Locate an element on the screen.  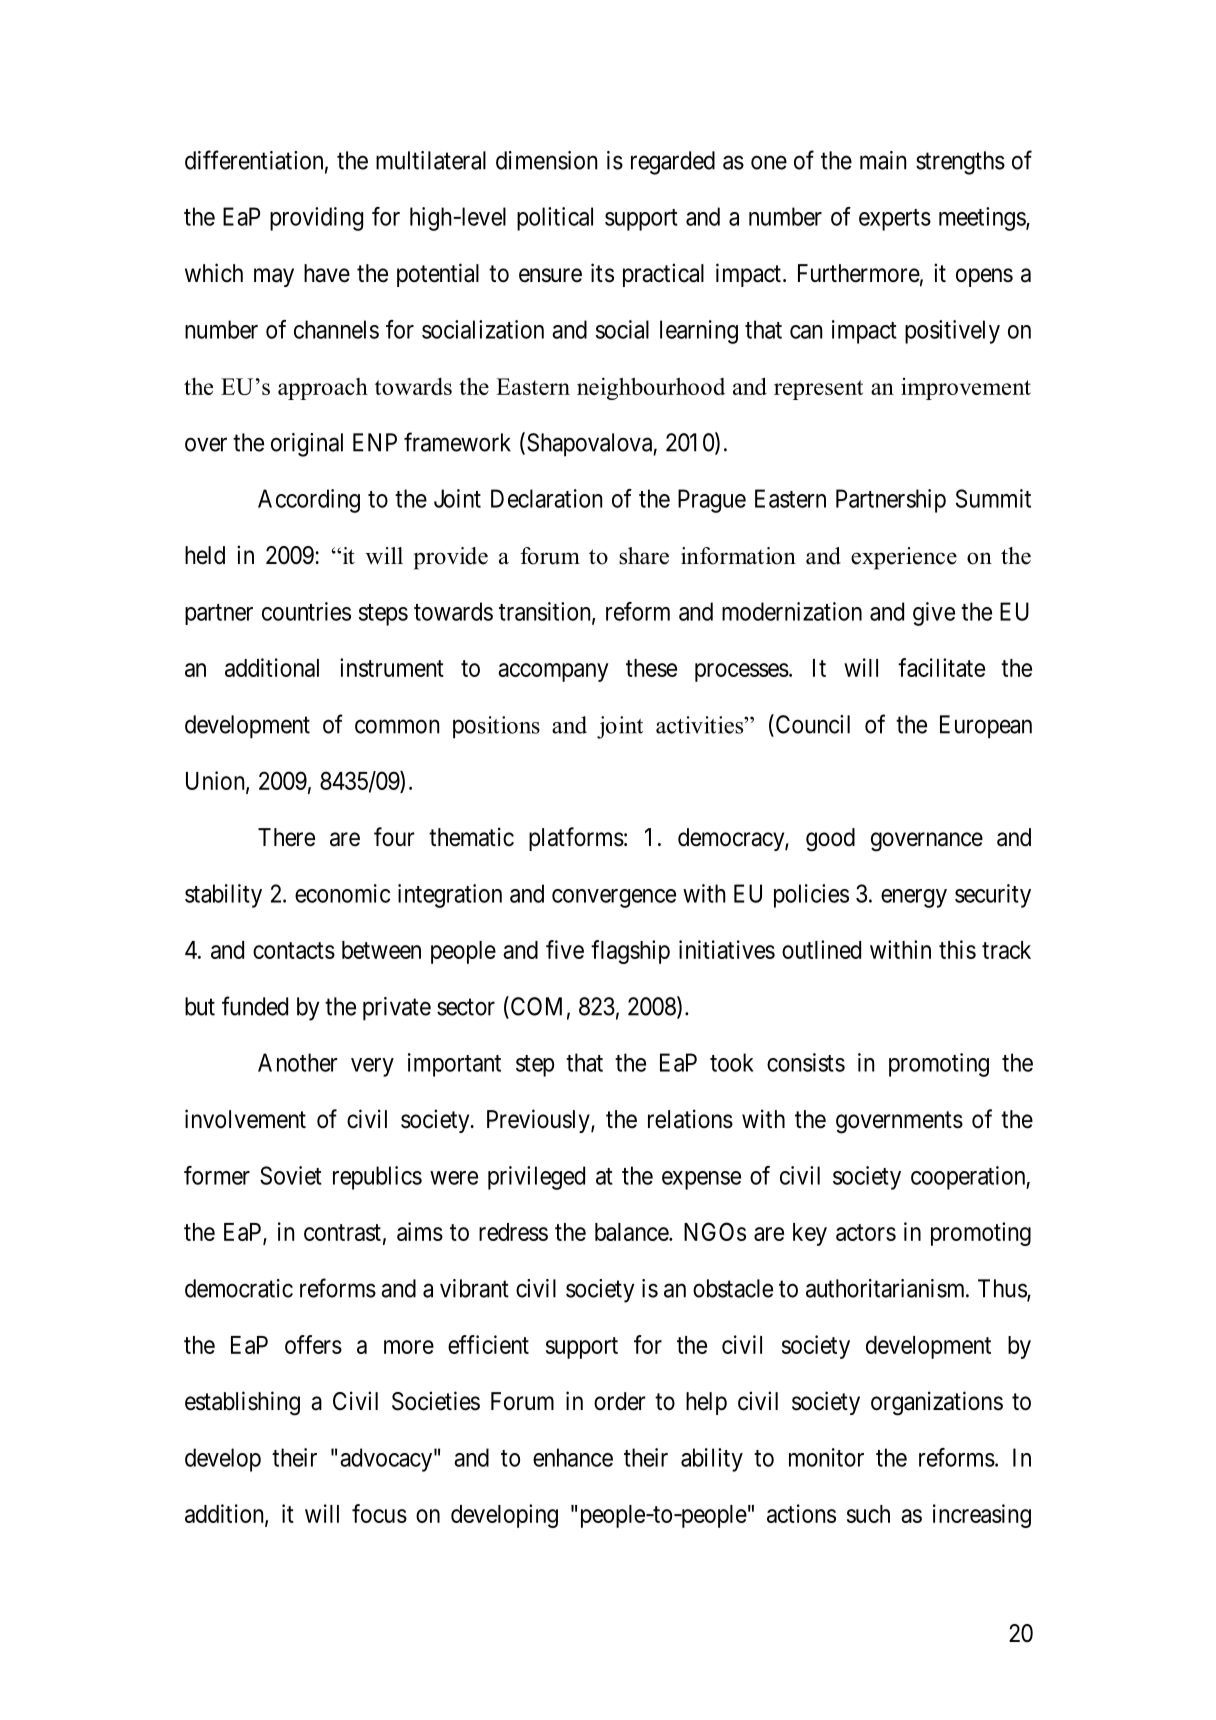
countries is located at coordinates (306, 611).
